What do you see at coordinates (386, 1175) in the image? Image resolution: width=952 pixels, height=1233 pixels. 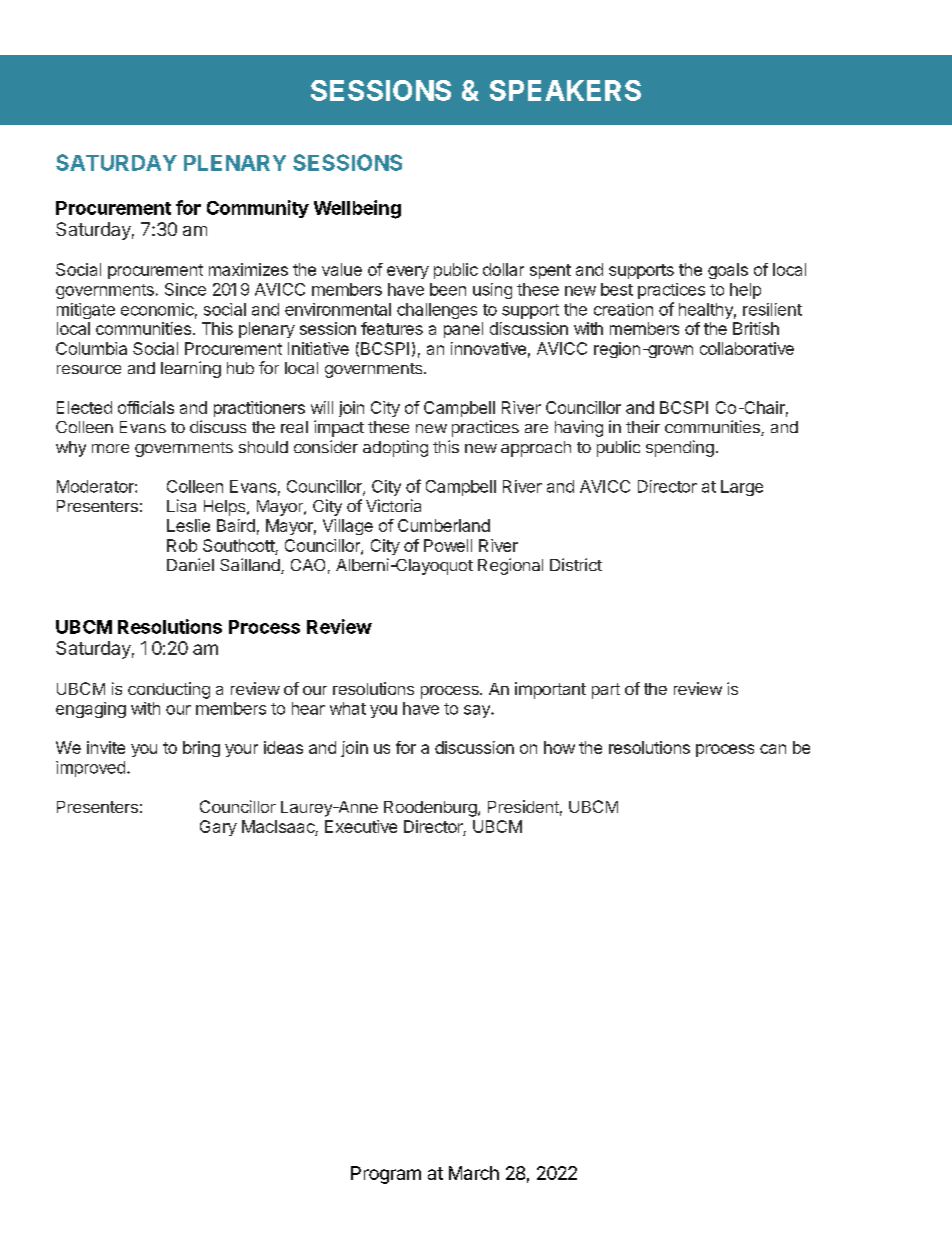 I see `Program` at bounding box center [386, 1175].
